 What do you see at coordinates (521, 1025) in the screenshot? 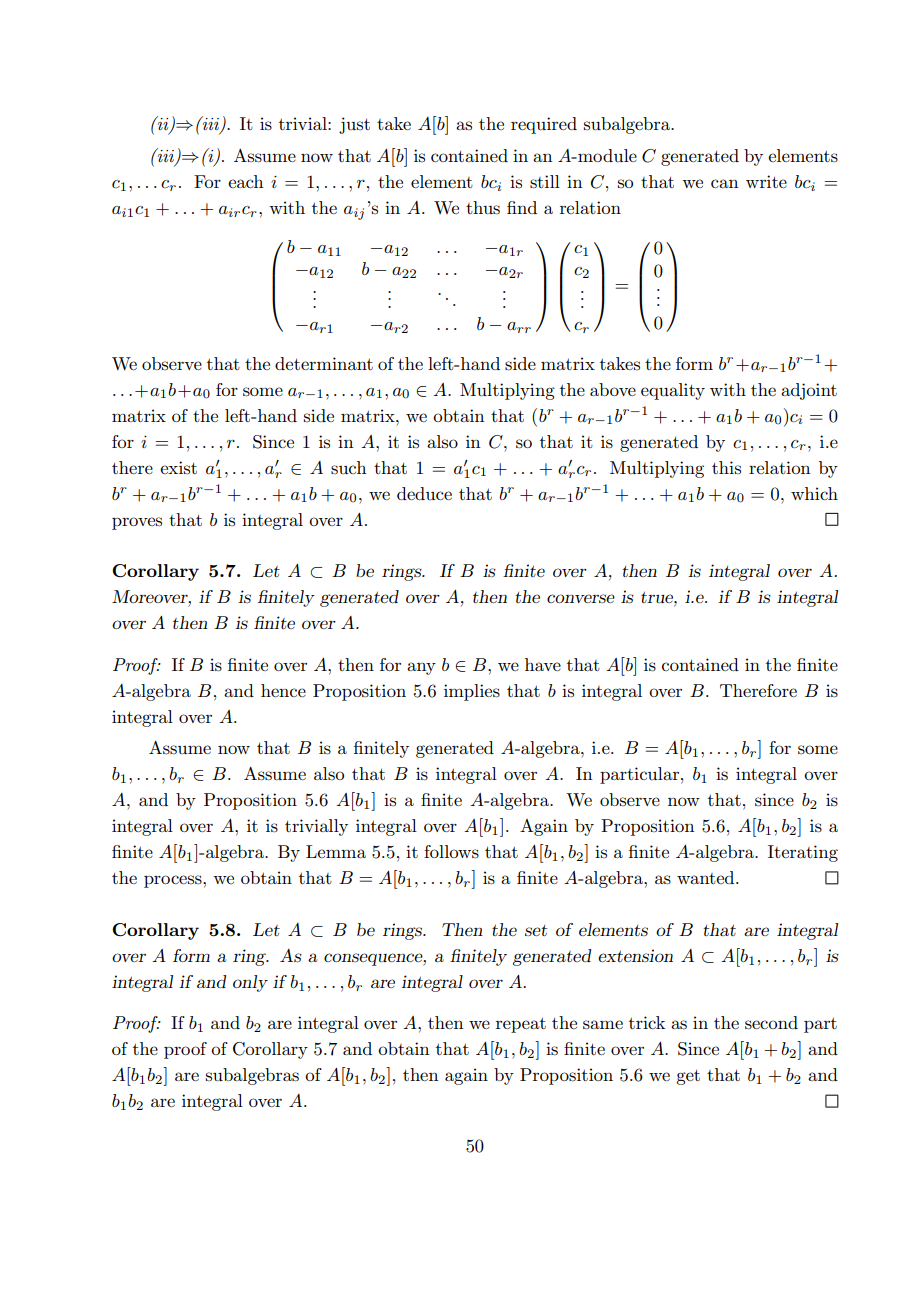
I see `repeat` at bounding box center [521, 1025].
